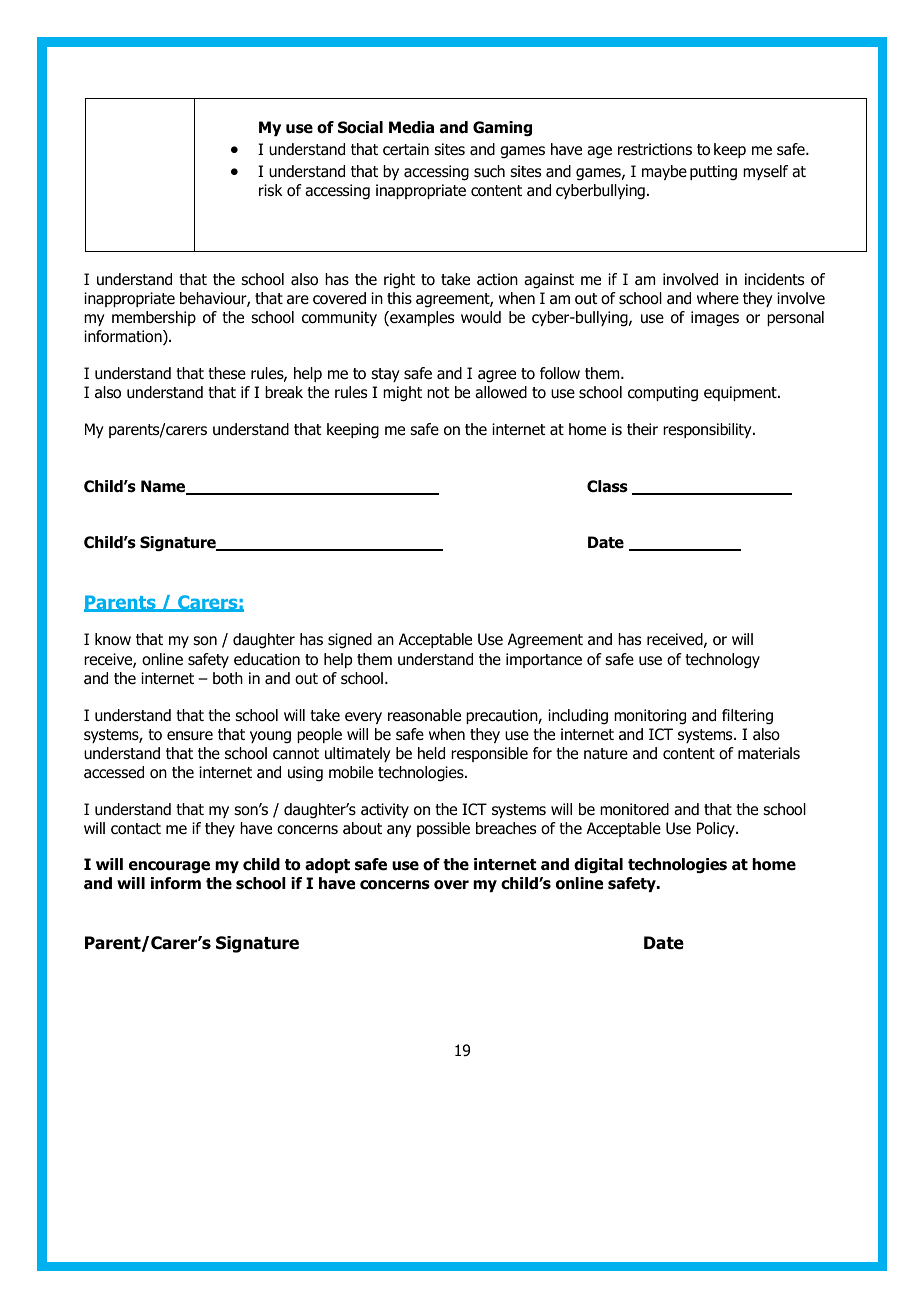 The image size is (924, 1308). I want to click on possible, so click(443, 829).
